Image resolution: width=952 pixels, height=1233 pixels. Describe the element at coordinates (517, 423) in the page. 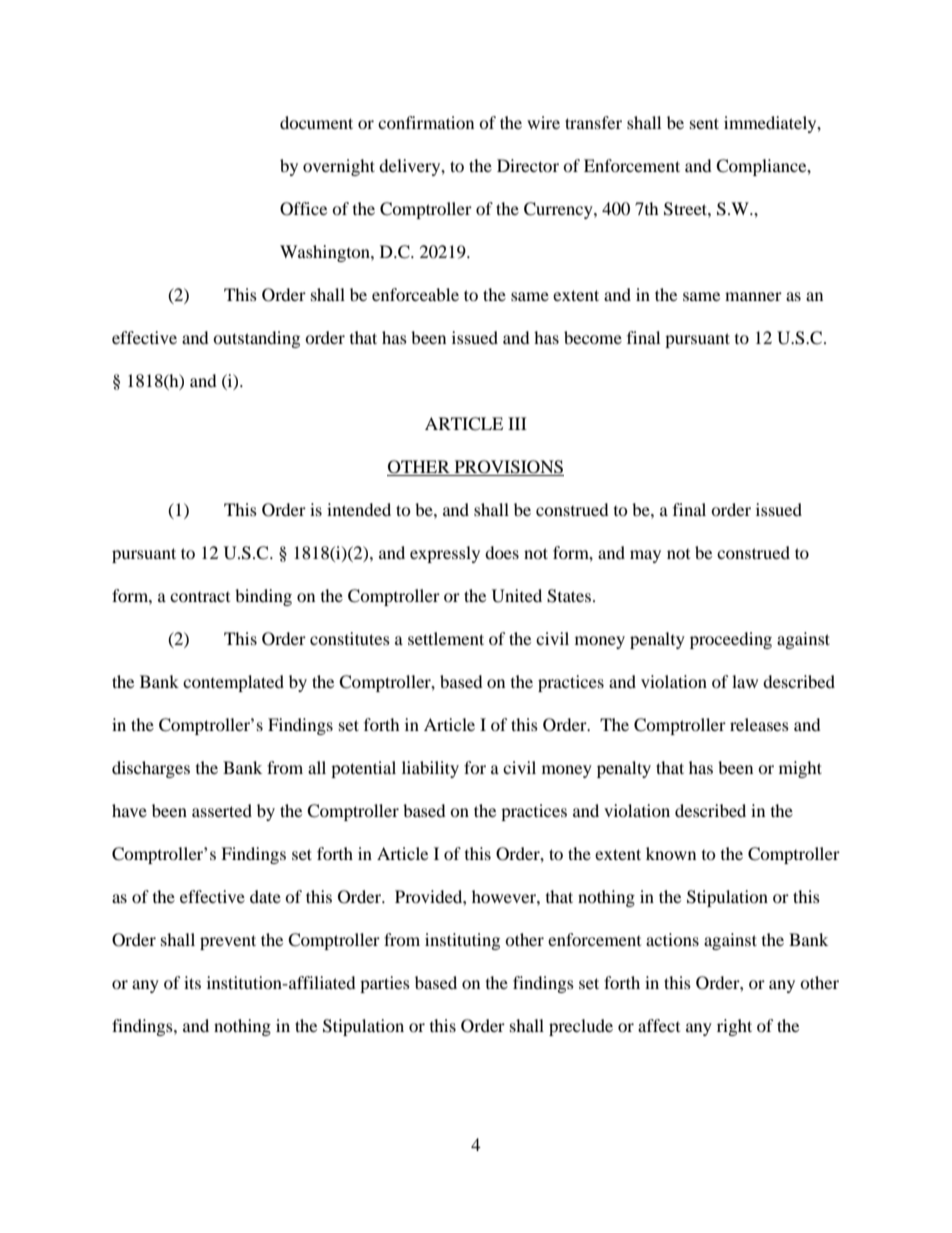

I see `III` at that location.
